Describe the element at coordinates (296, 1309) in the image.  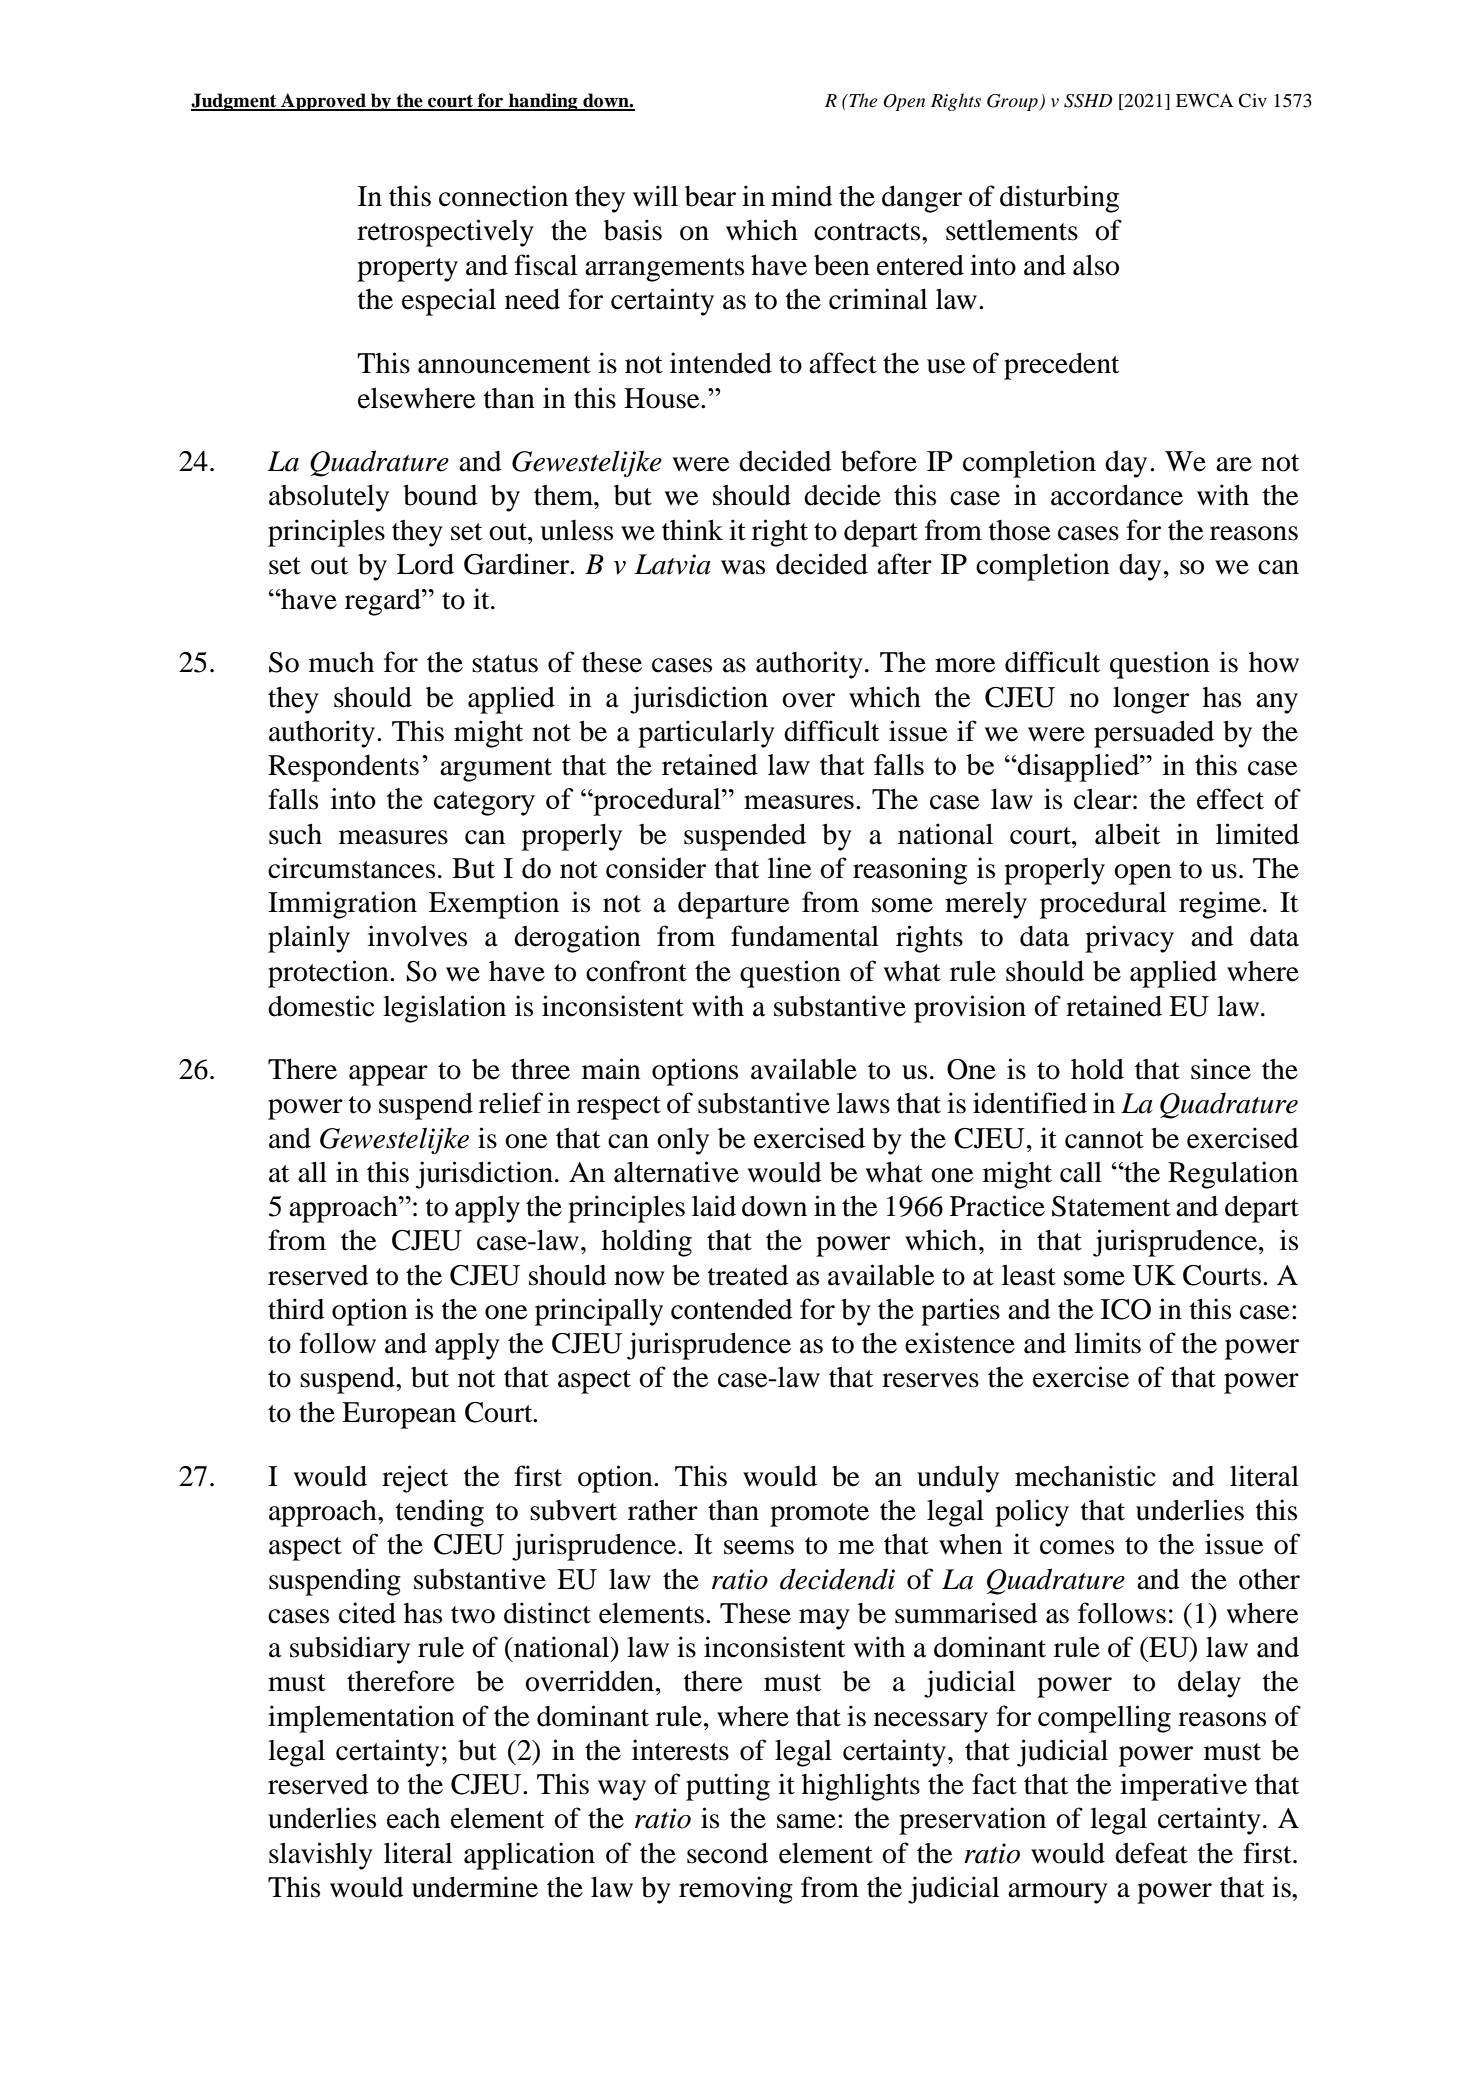
I see `third` at that location.
